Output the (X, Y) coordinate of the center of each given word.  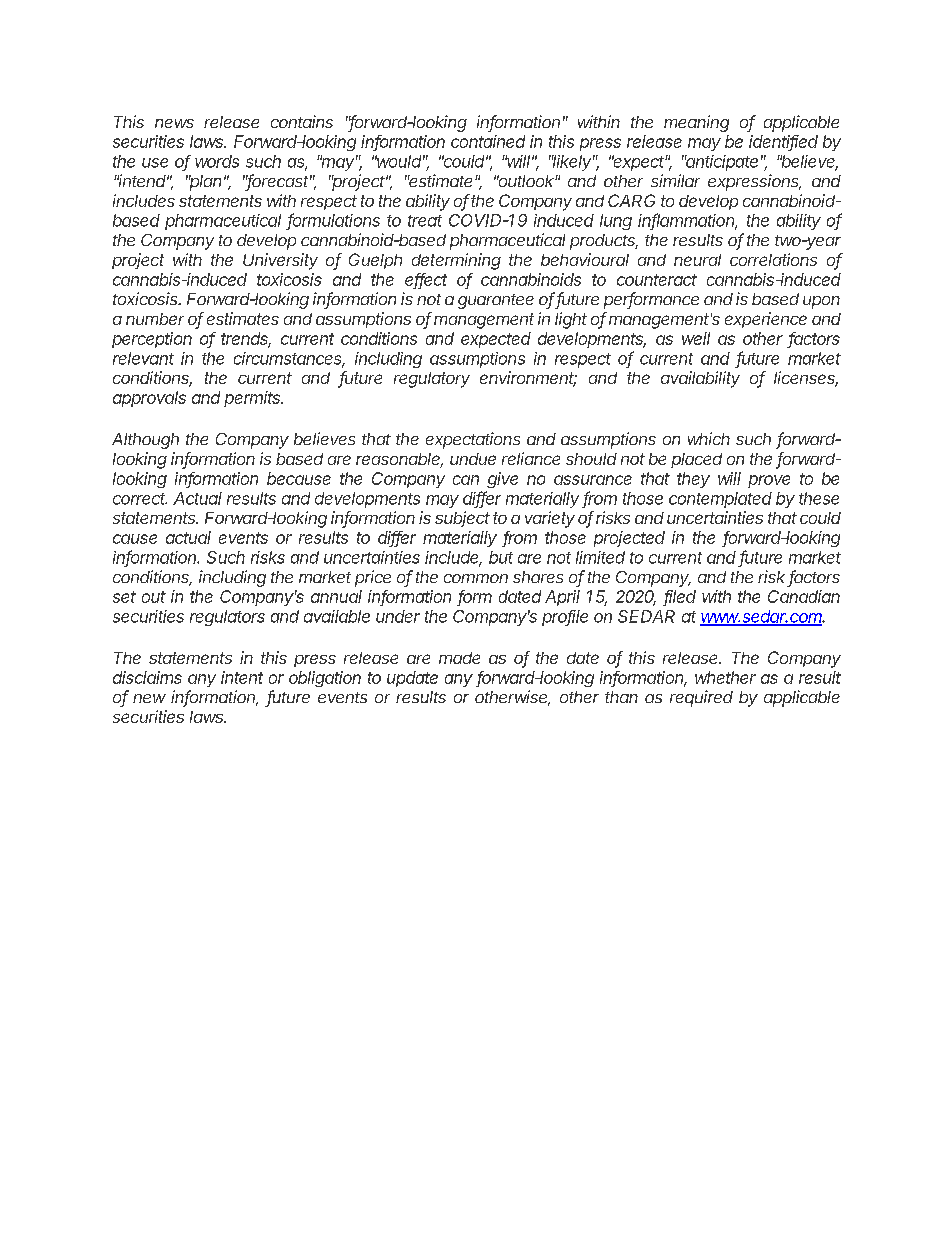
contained (488, 141)
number (155, 319)
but (501, 557)
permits (253, 399)
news (174, 123)
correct (140, 499)
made (459, 658)
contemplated (720, 500)
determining (456, 261)
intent (242, 677)
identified (783, 143)
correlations (773, 259)
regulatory (432, 380)
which (709, 438)
